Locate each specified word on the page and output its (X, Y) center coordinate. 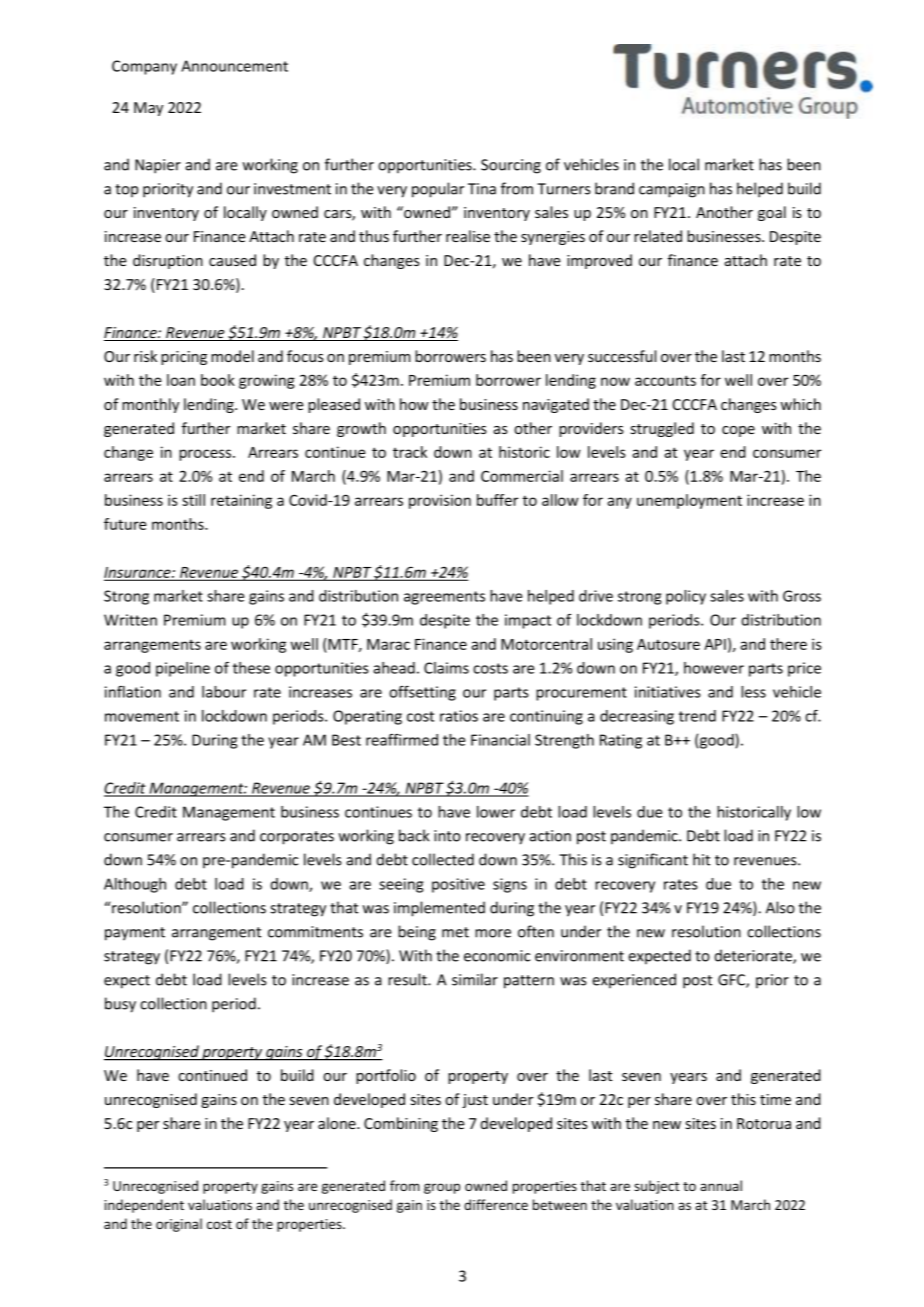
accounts (665, 380)
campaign (672, 190)
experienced (634, 980)
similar (475, 979)
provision (440, 501)
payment (135, 934)
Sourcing (511, 166)
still (193, 500)
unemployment (689, 501)
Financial (500, 740)
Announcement (234, 66)
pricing (184, 358)
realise (468, 236)
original (179, 1225)
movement (142, 716)
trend (697, 716)
